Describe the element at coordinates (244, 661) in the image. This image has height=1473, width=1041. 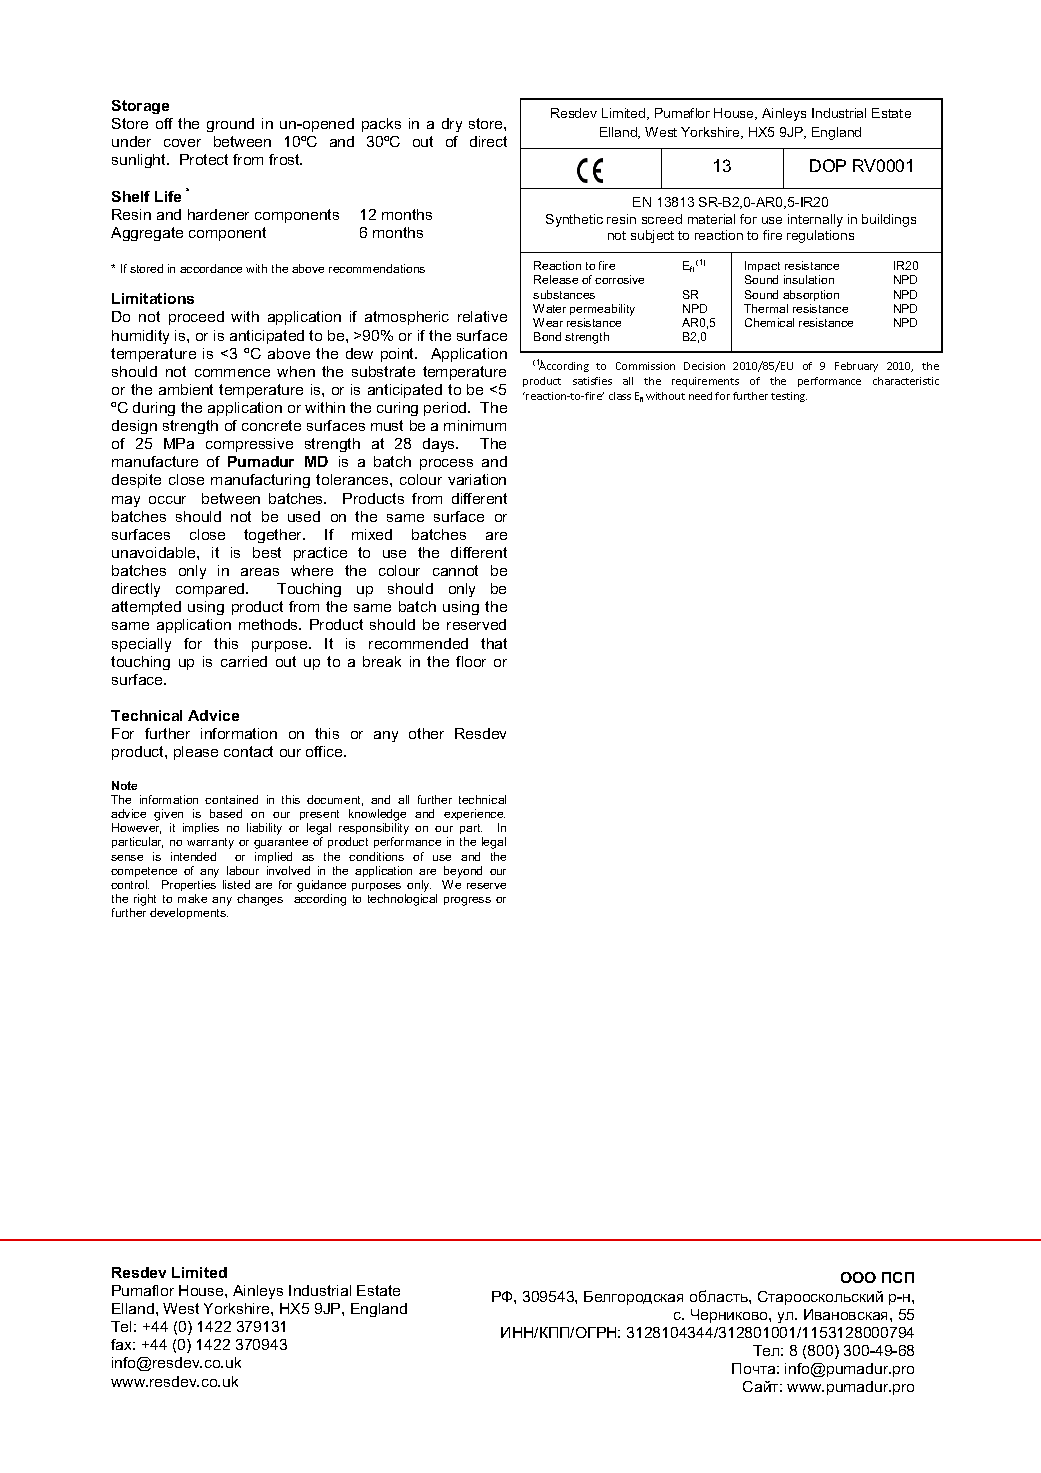
I see `carried` at that location.
